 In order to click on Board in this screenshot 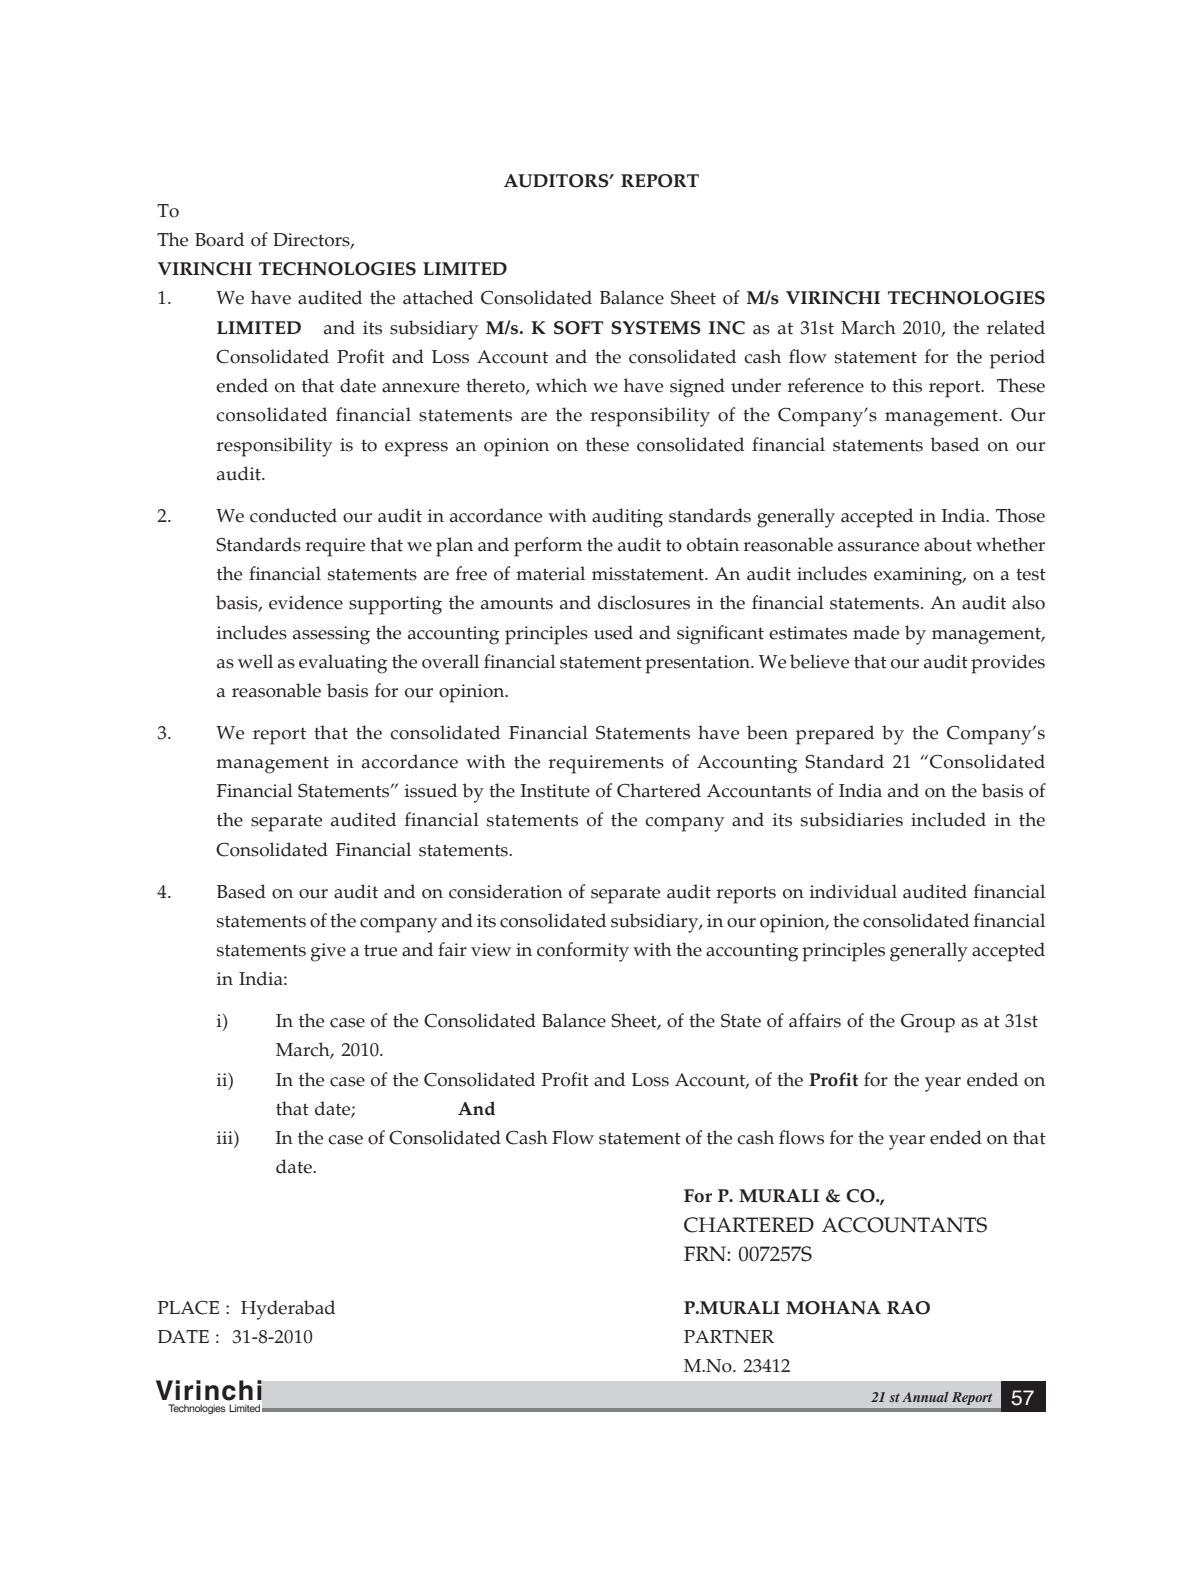, I will do `click(219, 239)`.
